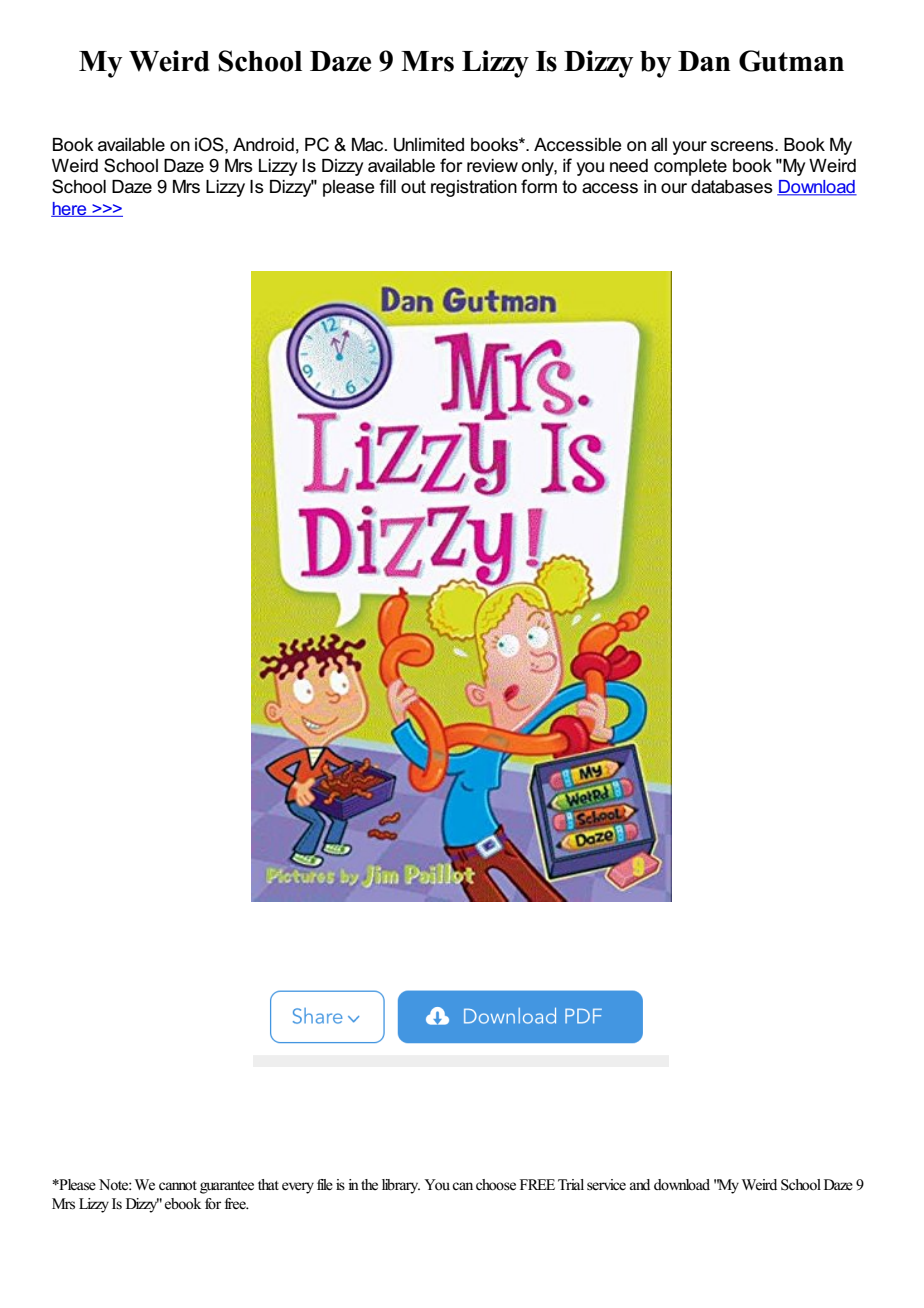 The height and width of the document is (1308, 924). What do you see at coordinates (539, 186) in the document?
I see `form` at bounding box center [539, 186].
